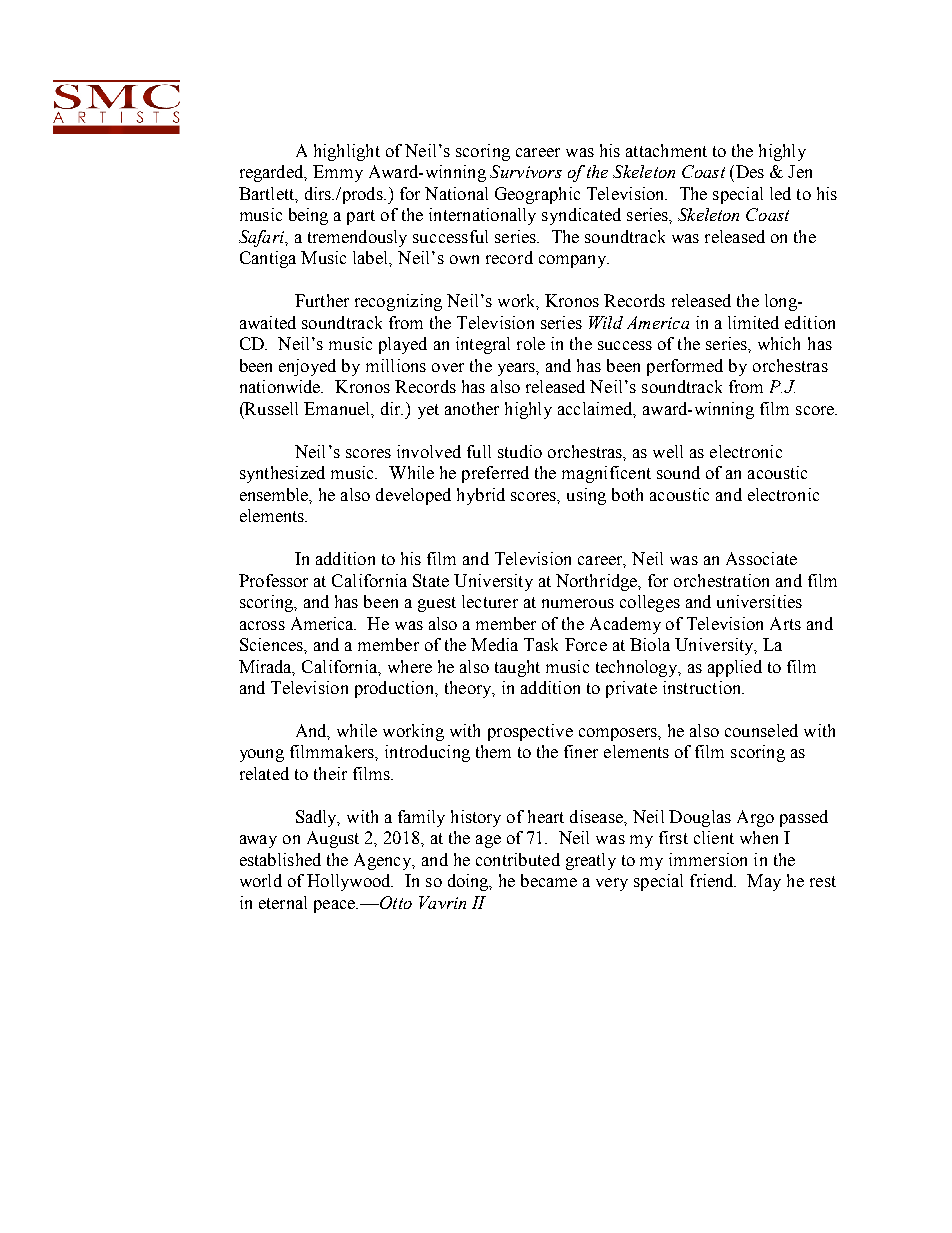 The width and height of the image is (952, 1233). What do you see at coordinates (764, 882) in the image?
I see `May` at bounding box center [764, 882].
